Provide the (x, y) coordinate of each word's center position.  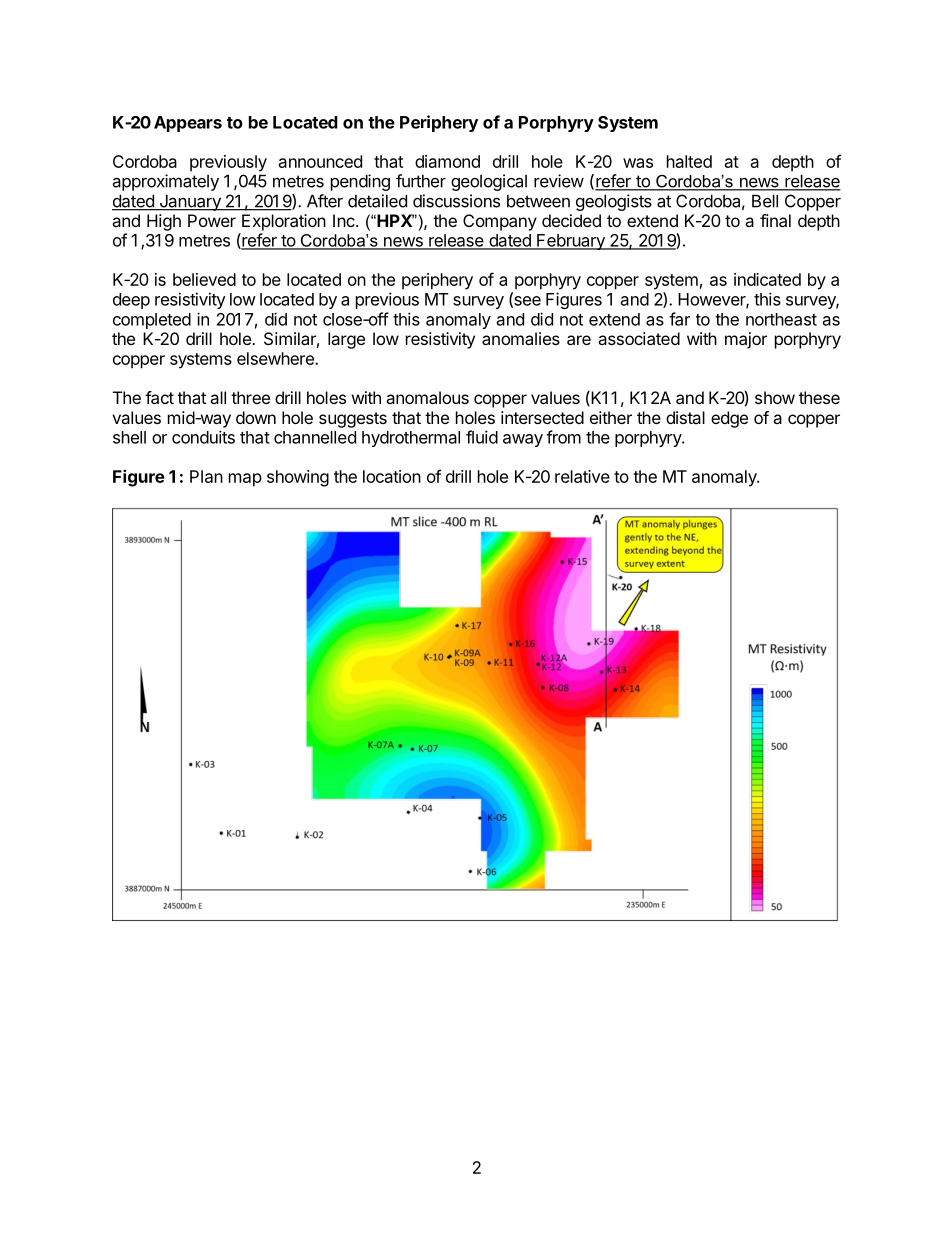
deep (131, 301)
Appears (188, 124)
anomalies (521, 338)
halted (689, 161)
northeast (781, 319)
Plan (206, 476)
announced (320, 161)
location (392, 476)
